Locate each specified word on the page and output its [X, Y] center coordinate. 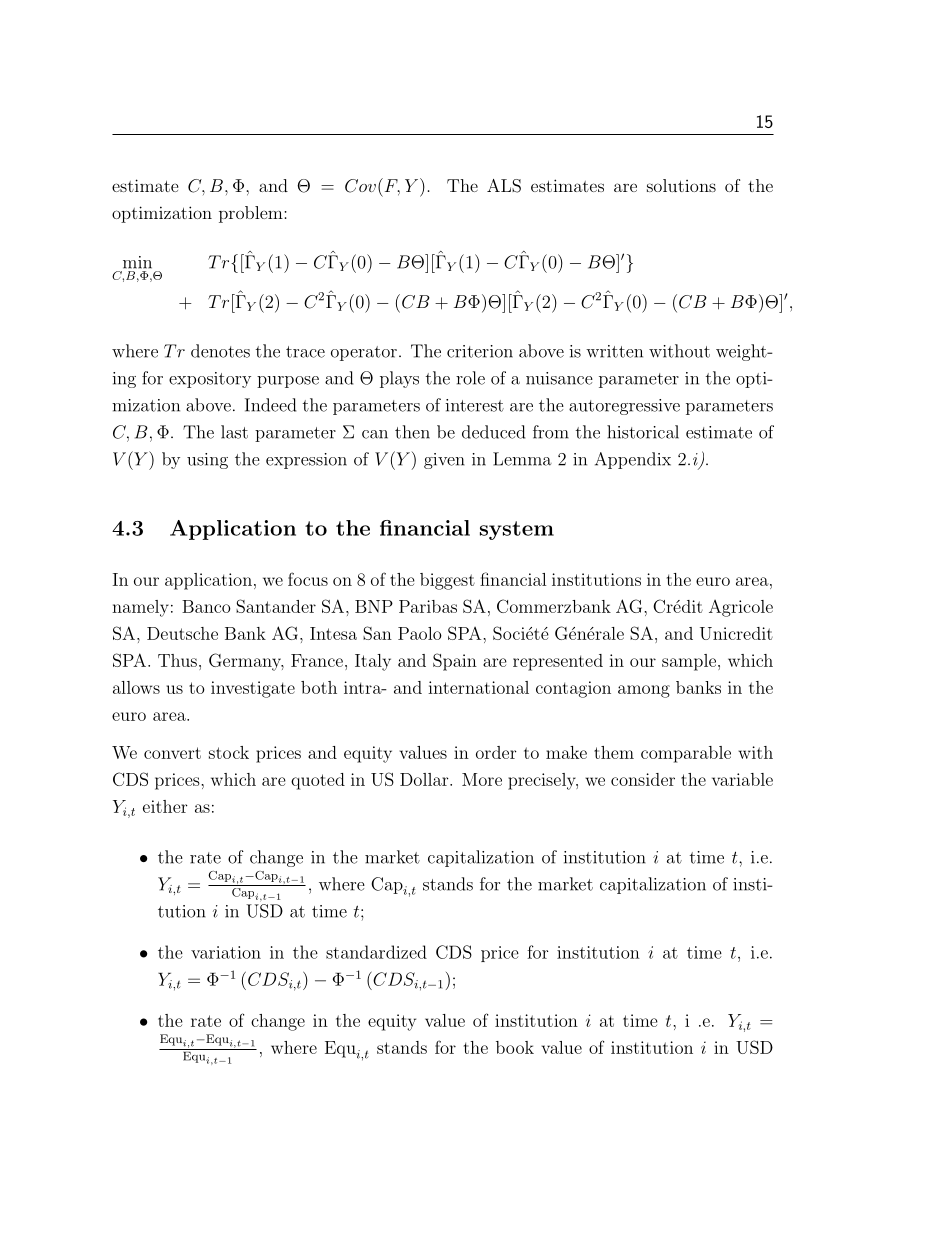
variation [226, 952]
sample [689, 662]
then [412, 432]
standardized [376, 952]
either [165, 806]
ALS [504, 186]
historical [643, 432]
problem [252, 214]
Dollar [424, 779]
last [234, 432]
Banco [206, 606]
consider [643, 779]
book [515, 1047]
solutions [681, 185]
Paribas [428, 606]
